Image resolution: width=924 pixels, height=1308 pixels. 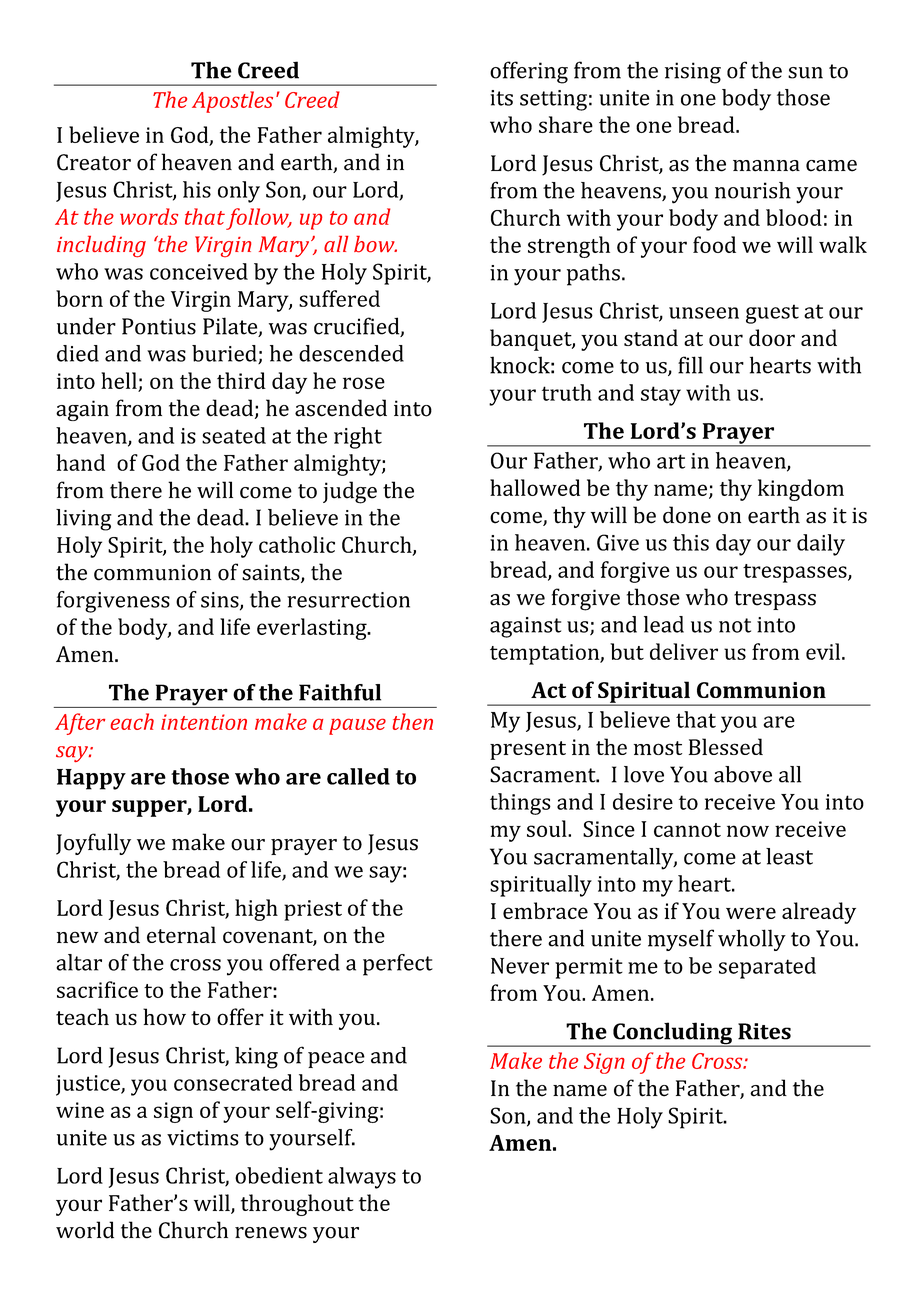 What do you see at coordinates (520, 804) in the page?
I see `things` at bounding box center [520, 804].
